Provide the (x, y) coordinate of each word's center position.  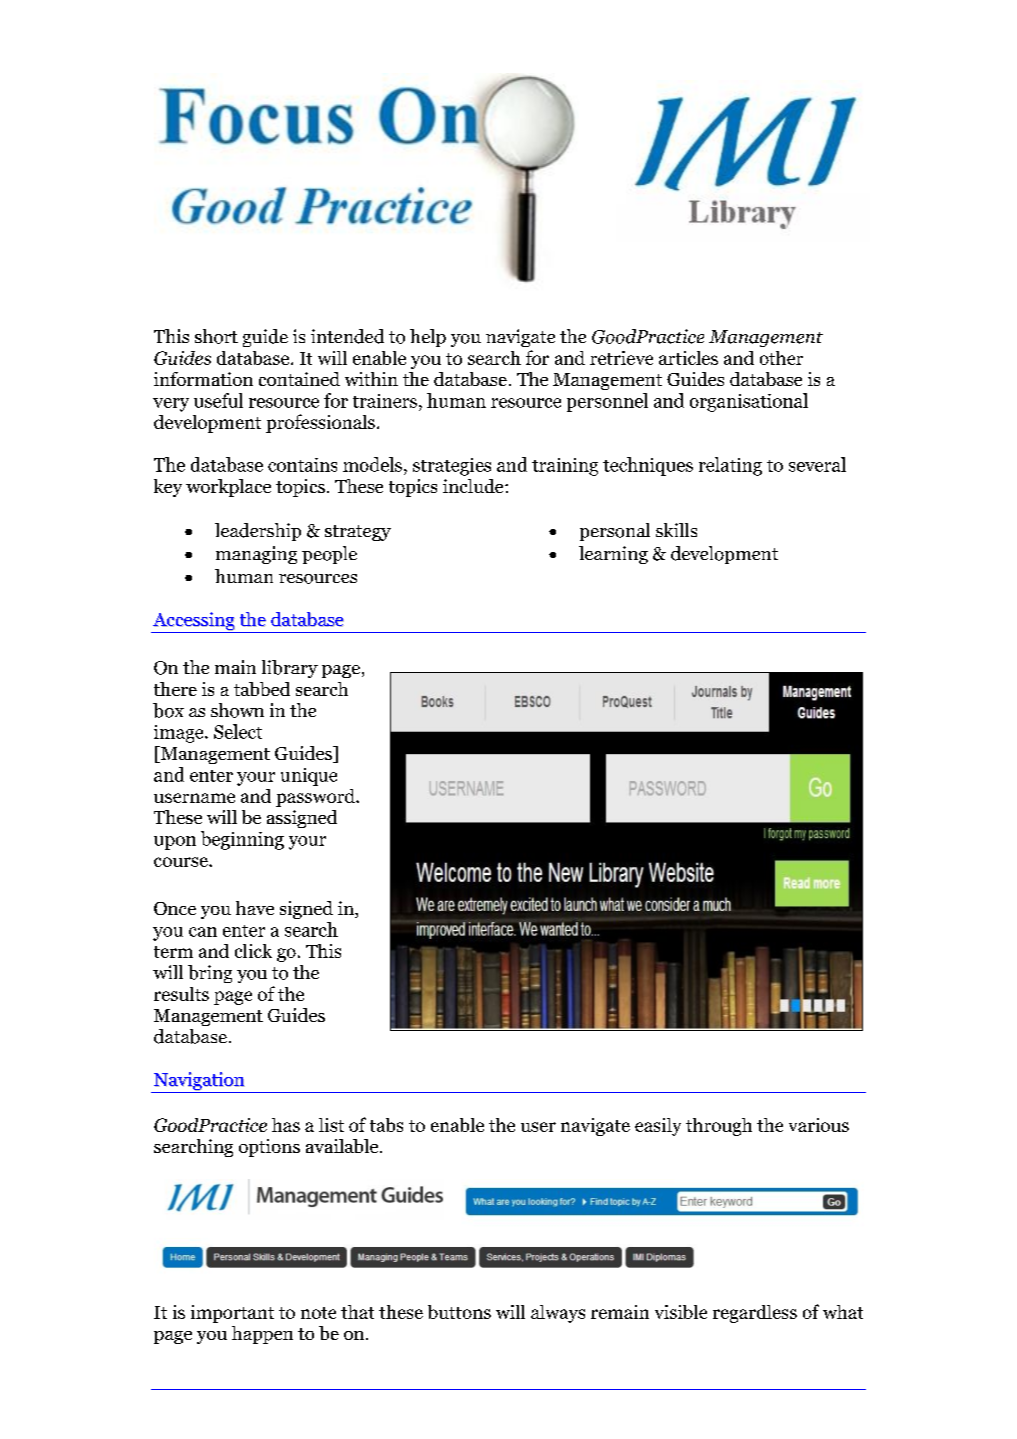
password (316, 798)
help (428, 338)
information (203, 379)
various (819, 1125)
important (232, 1314)
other (781, 358)
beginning (242, 840)
